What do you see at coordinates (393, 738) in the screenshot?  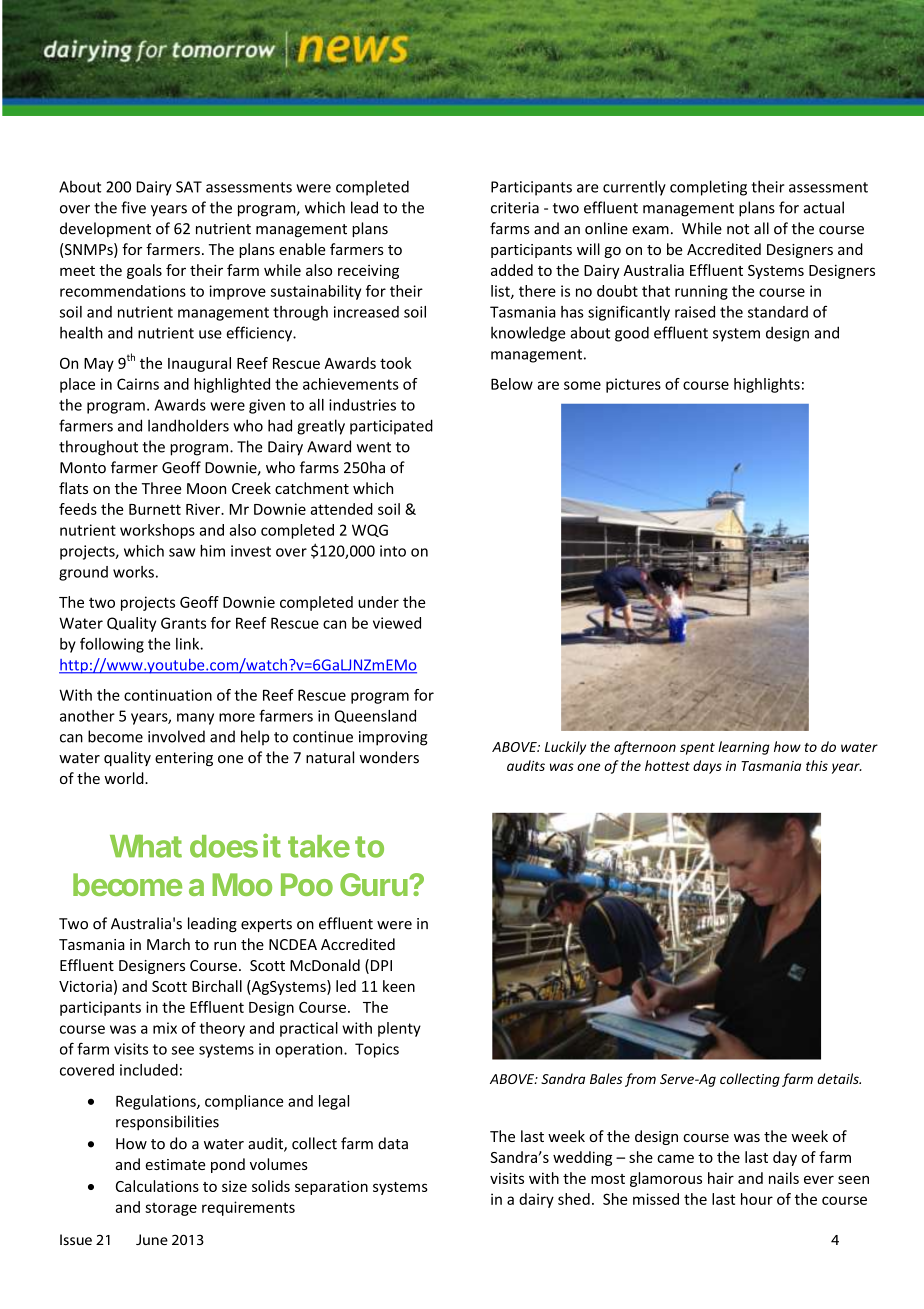 I see `improving` at bounding box center [393, 738].
